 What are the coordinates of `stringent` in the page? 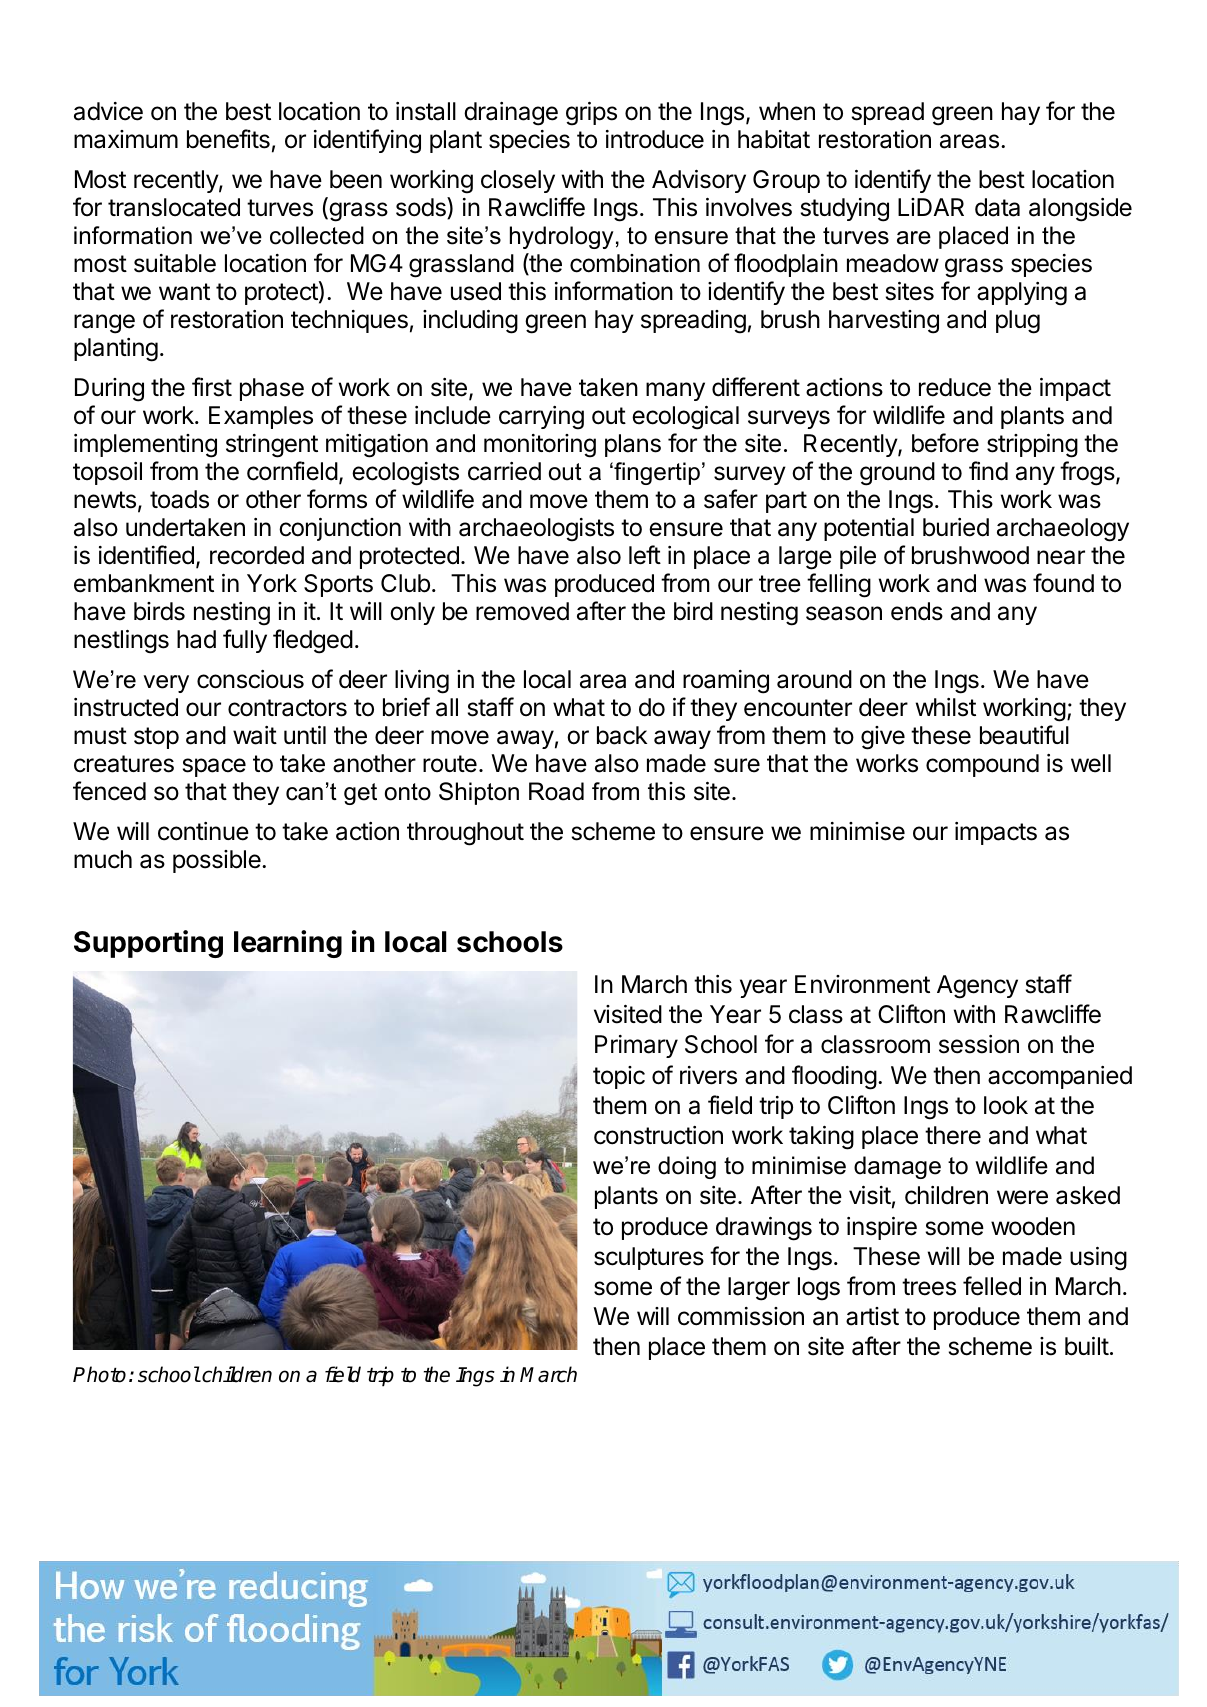 It's located at (272, 446).
